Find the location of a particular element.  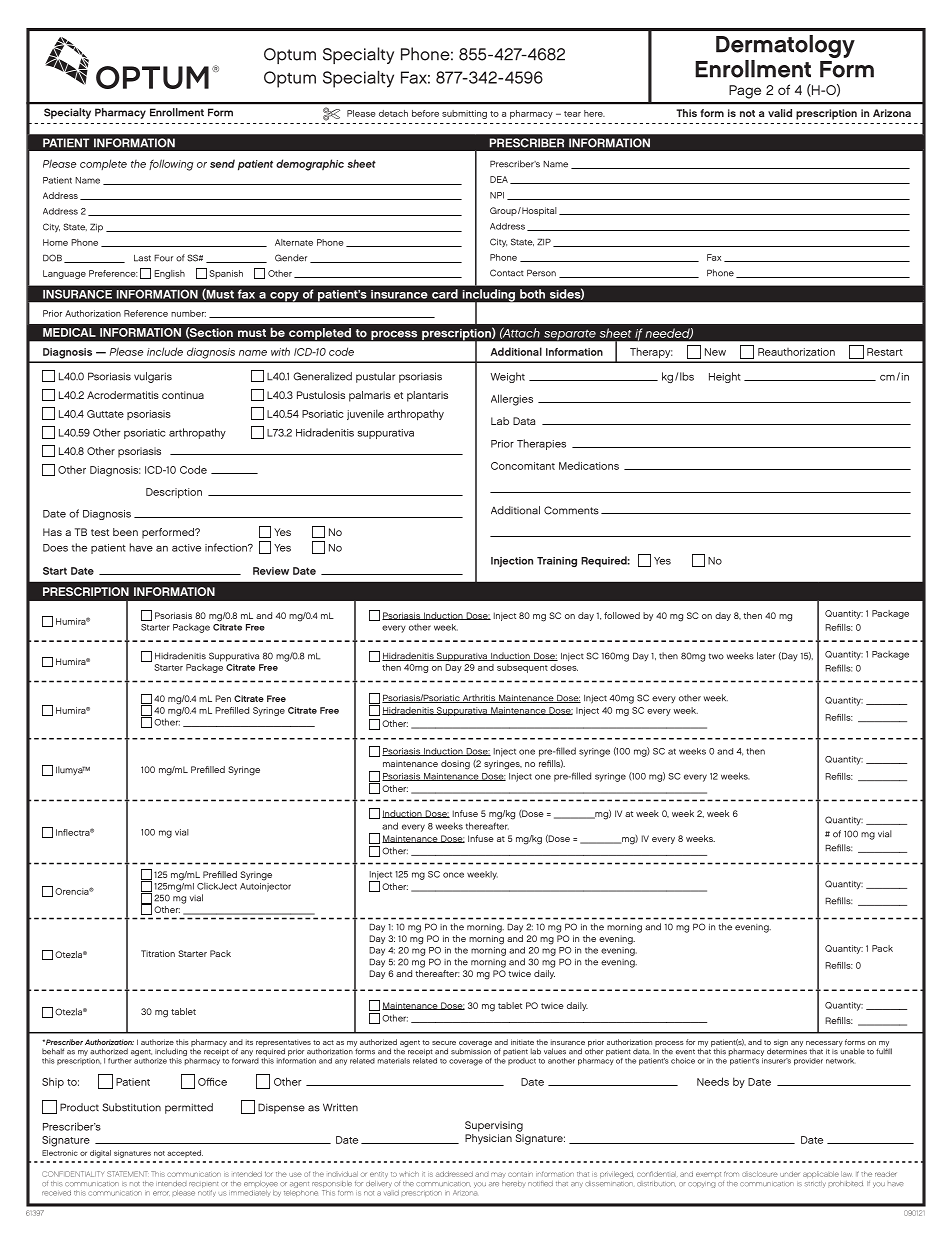

vulgaris is located at coordinates (153, 377).
